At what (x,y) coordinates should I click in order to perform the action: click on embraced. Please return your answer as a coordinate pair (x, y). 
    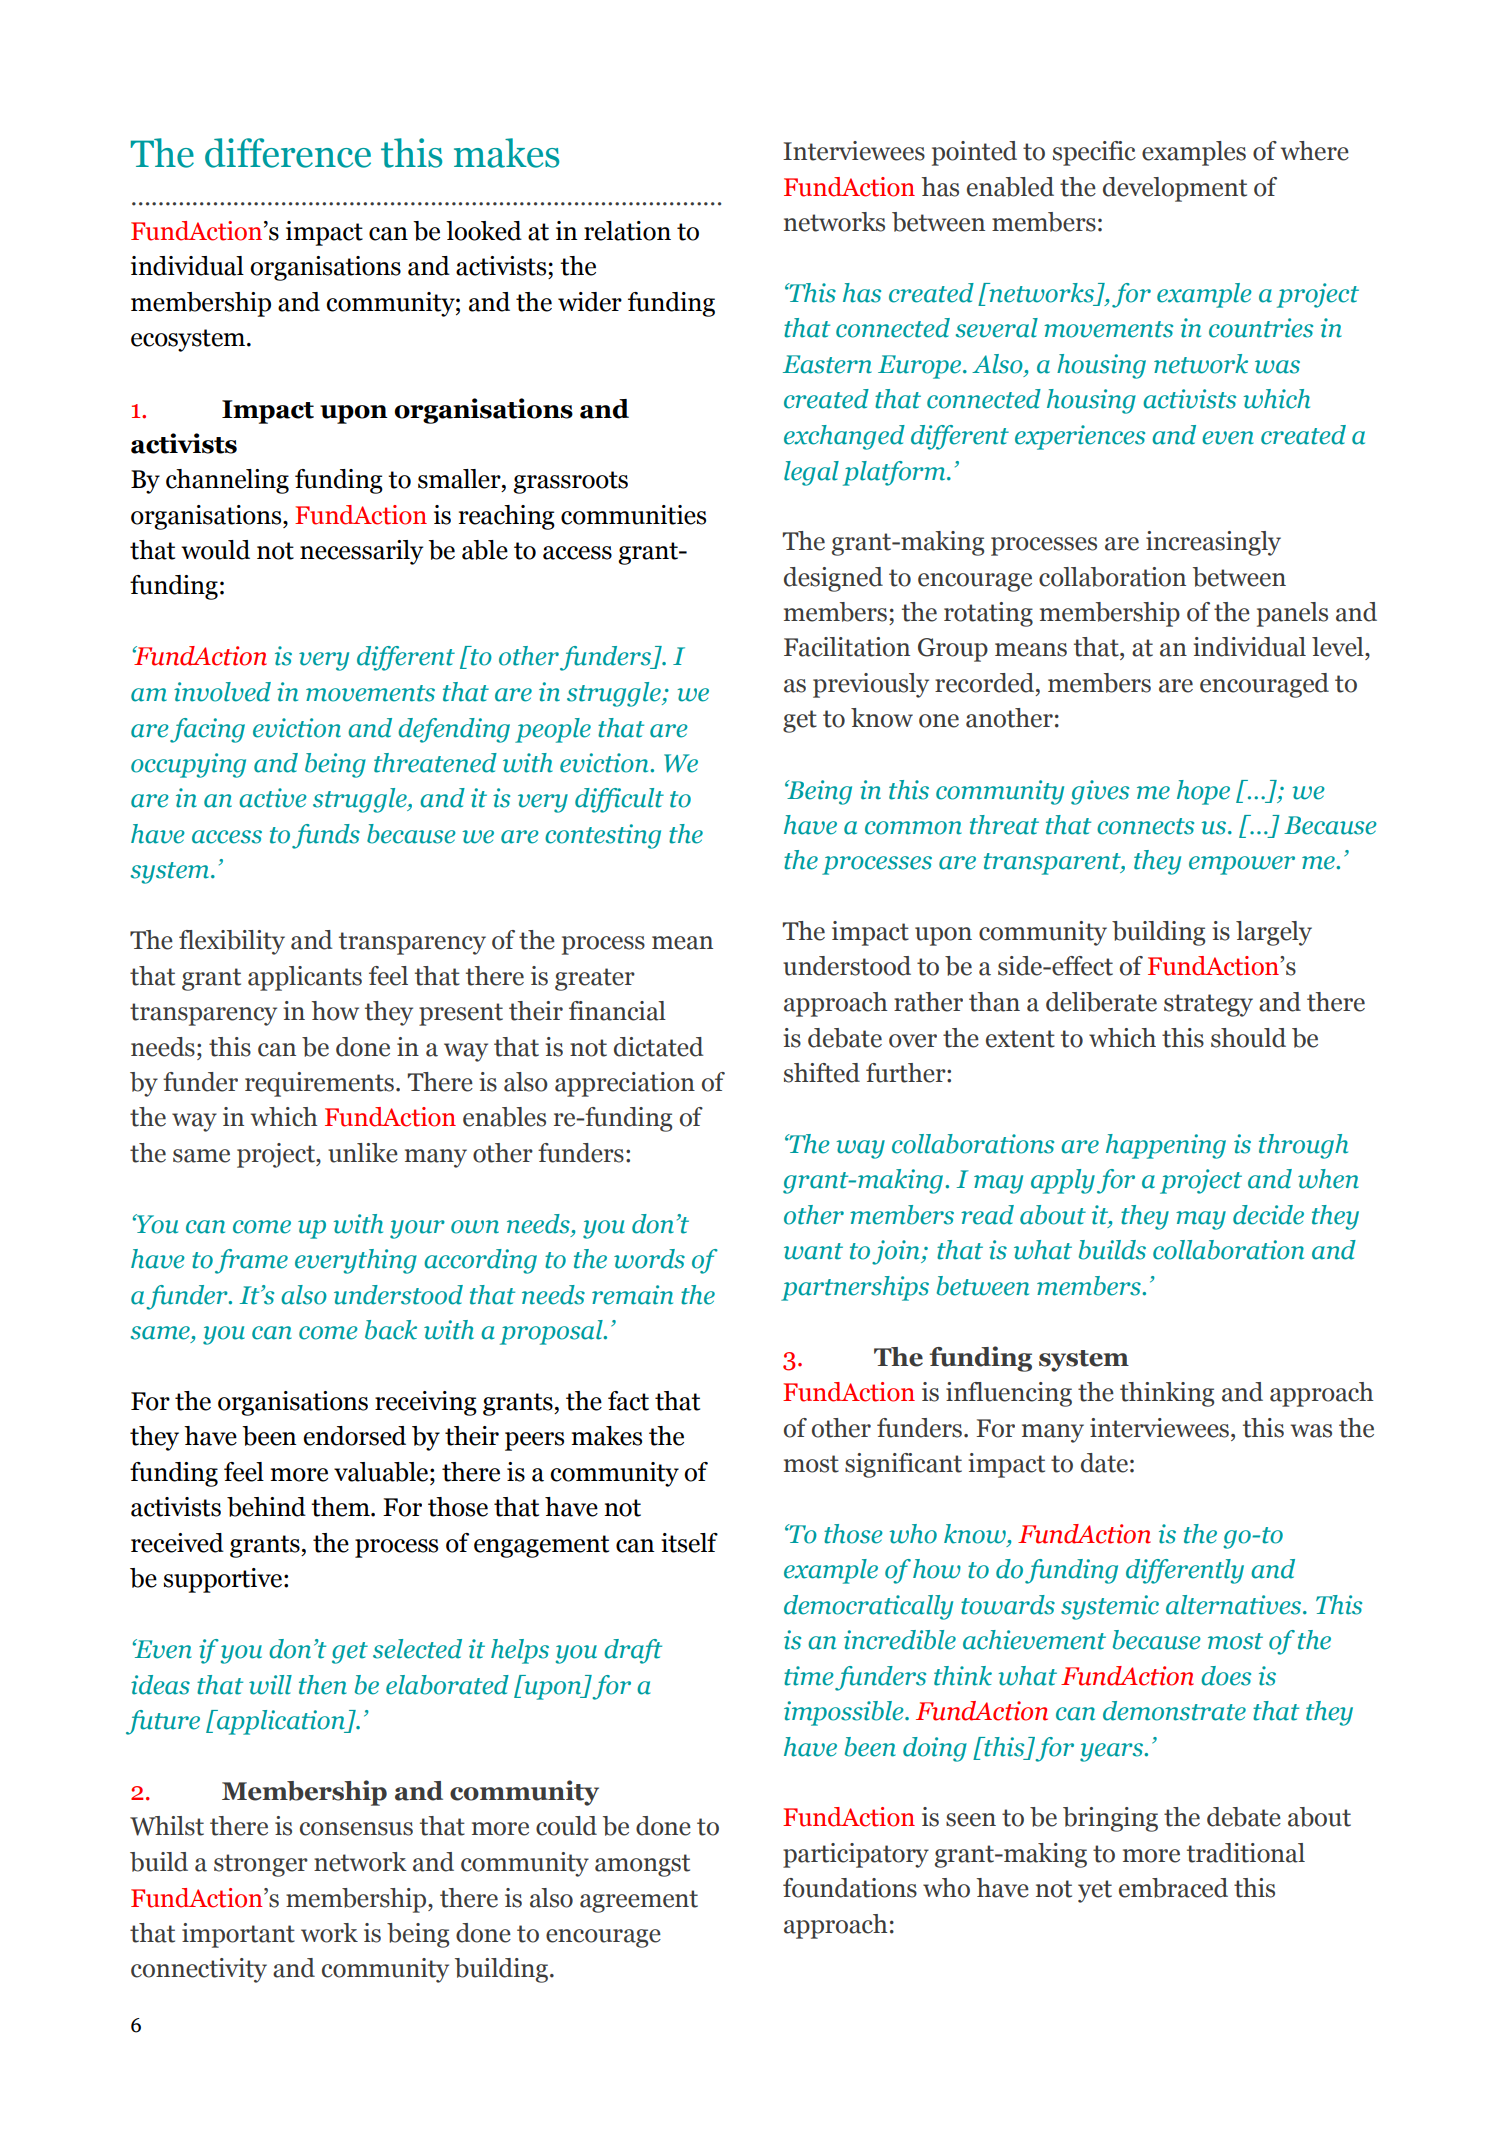
    Looking at the image, I should click on (1173, 1888).
